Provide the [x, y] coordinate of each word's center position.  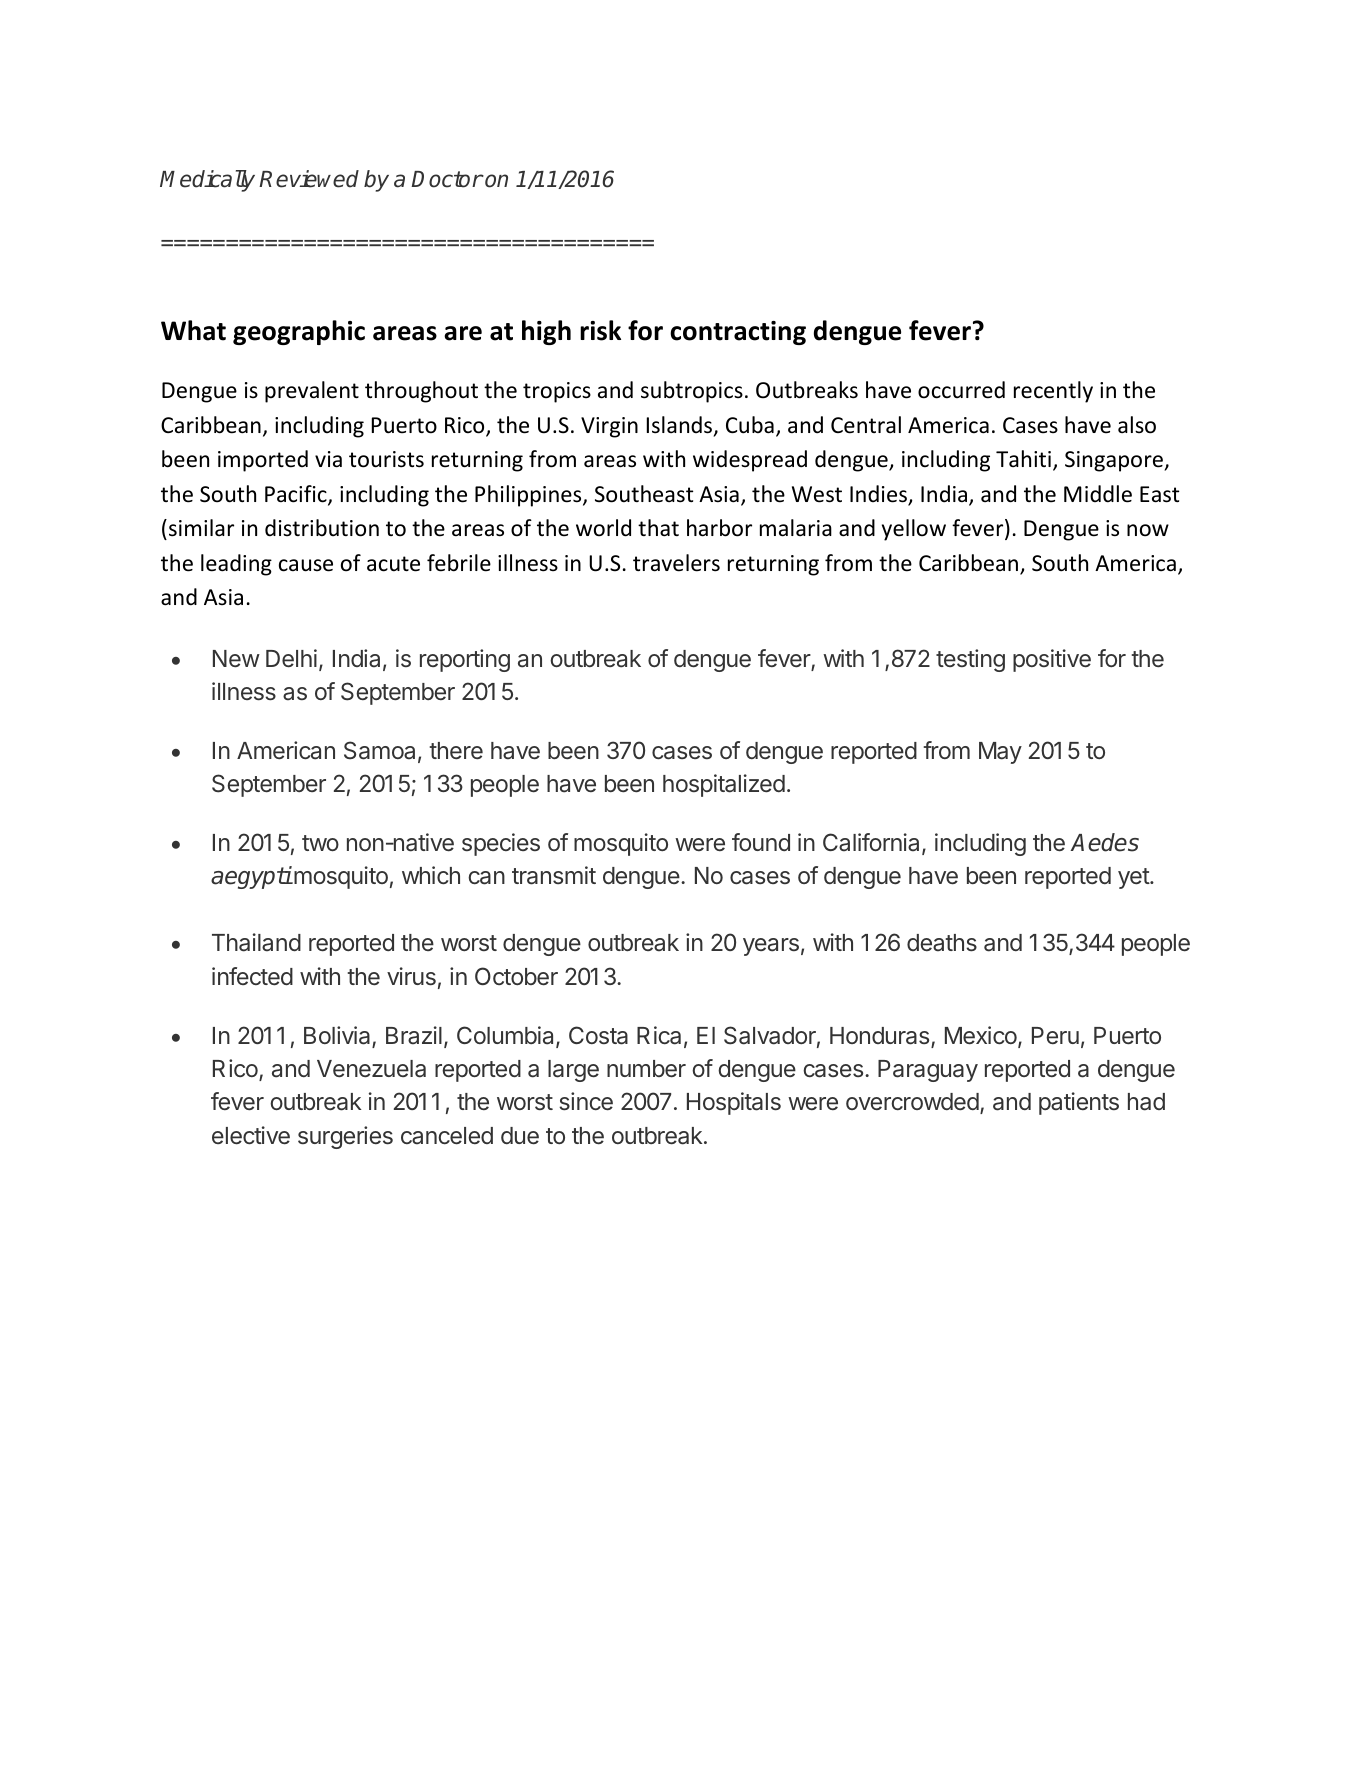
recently [1053, 392]
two [320, 843]
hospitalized [724, 785]
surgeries [345, 1137]
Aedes [1105, 842]
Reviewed [309, 179]
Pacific [297, 495]
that [658, 528]
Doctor [447, 179]
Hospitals [734, 1103]
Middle [1098, 494]
